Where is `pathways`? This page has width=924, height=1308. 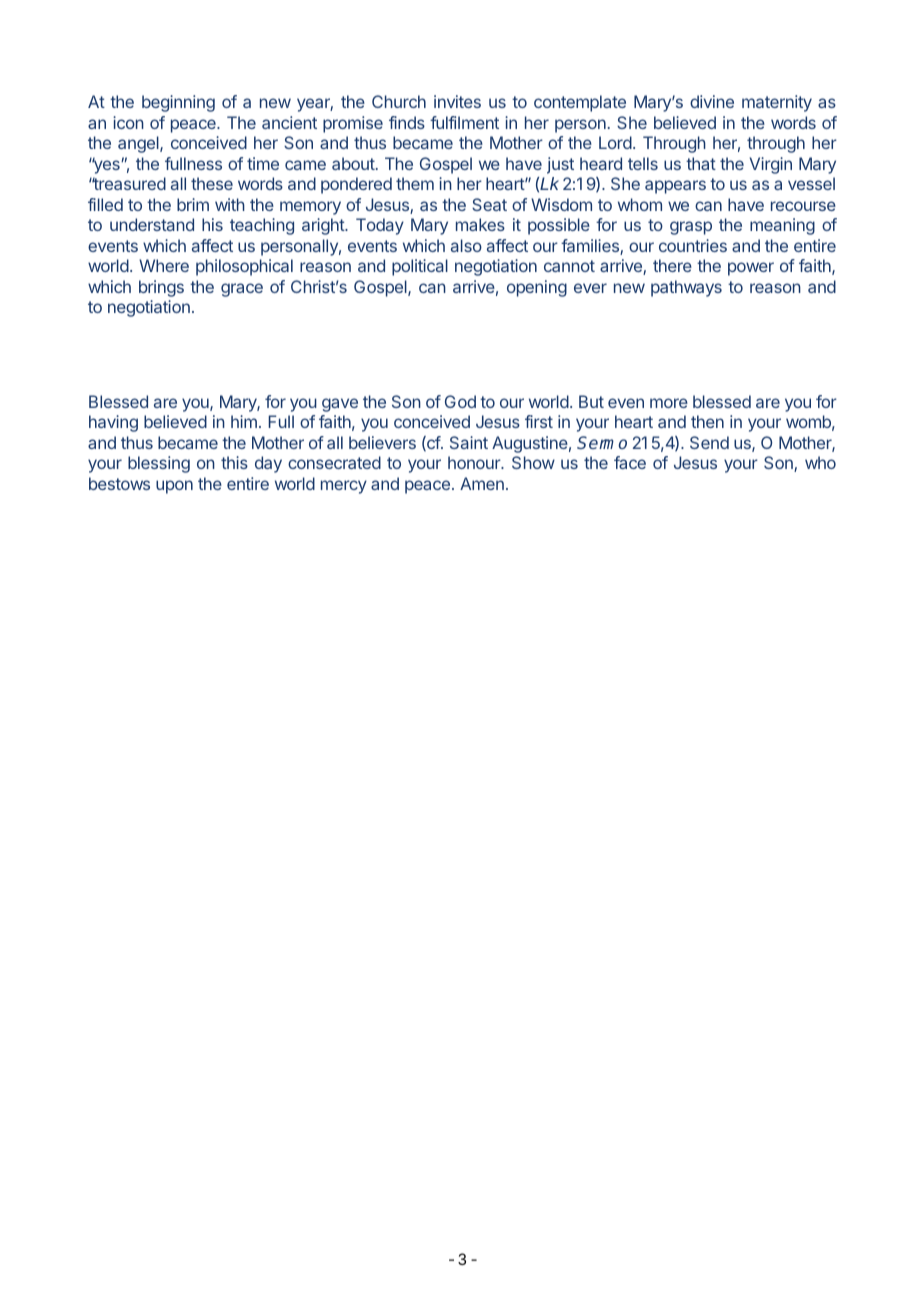 pathways is located at coordinates (686, 288).
